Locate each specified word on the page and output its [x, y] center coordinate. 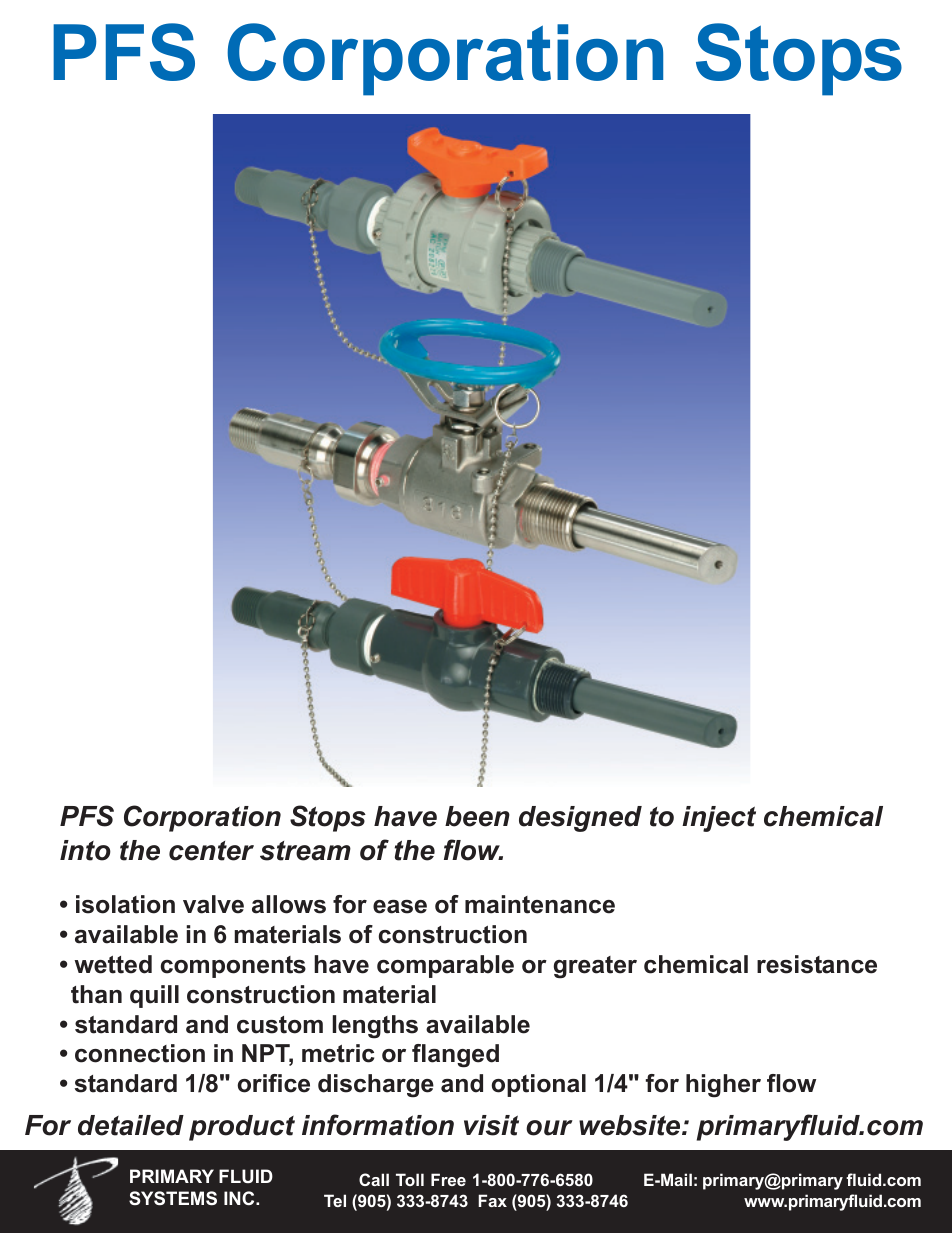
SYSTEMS [173, 1198]
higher [723, 1086]
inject [719, 819]
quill [154, 996]
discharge [376, 1086]
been [477, 816]
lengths [375, 1027]
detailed [131, 1125]
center [211, 851]
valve [213, 904]
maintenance [540, 904]
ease [400, 907]
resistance [817, 964]
